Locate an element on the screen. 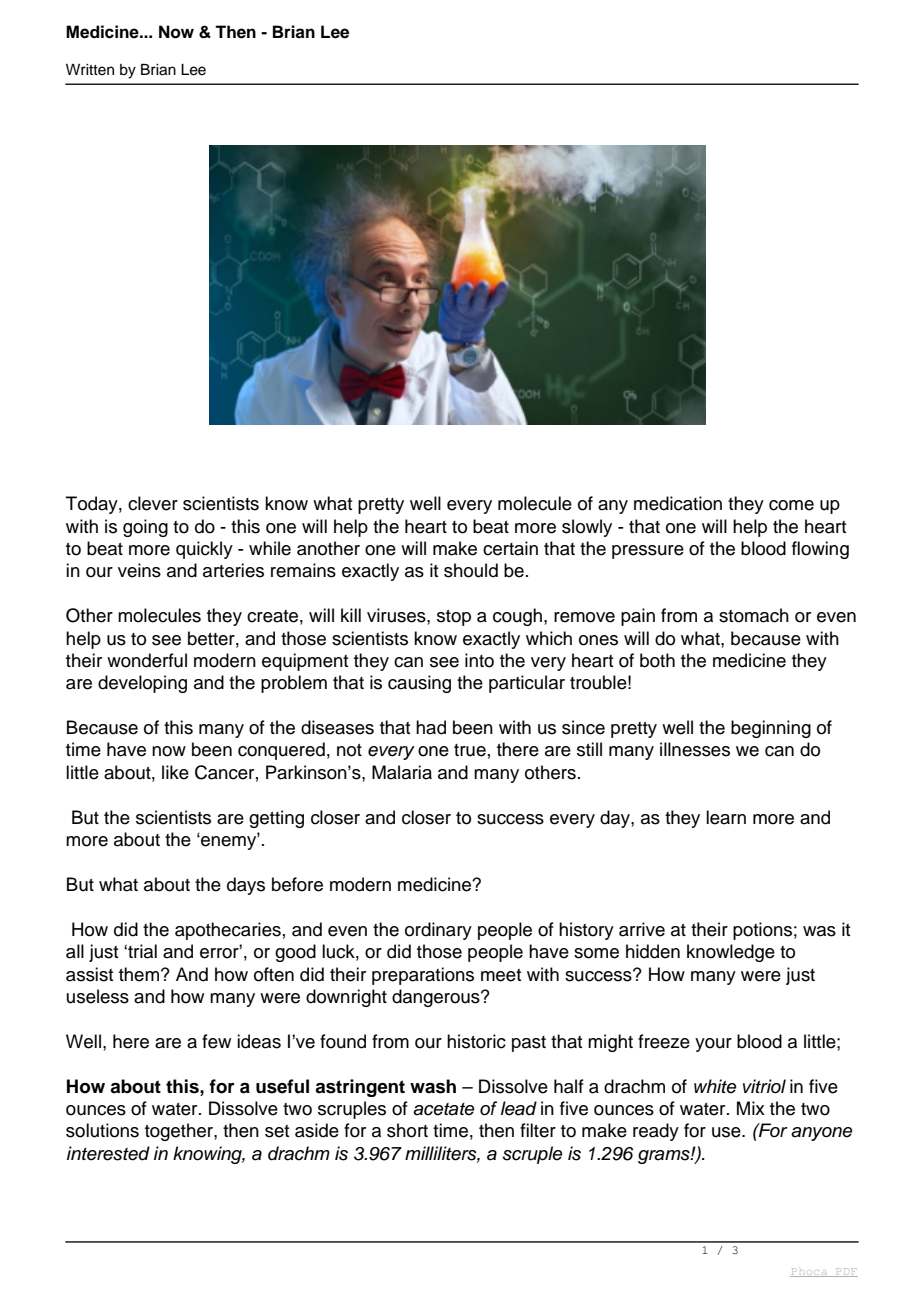  flowing is located at coordinates (820, 550).
